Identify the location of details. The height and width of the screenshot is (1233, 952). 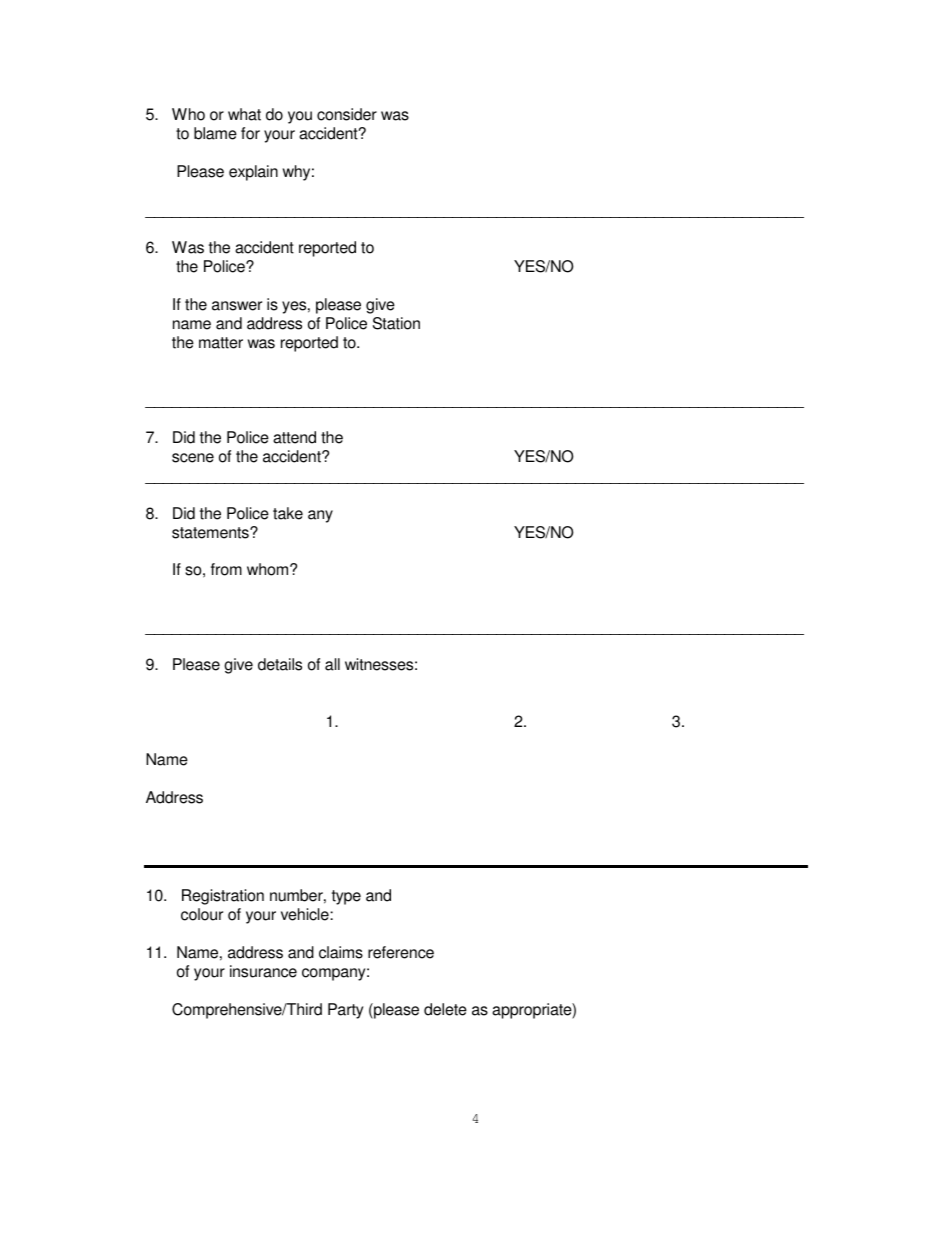
(280, 664).
